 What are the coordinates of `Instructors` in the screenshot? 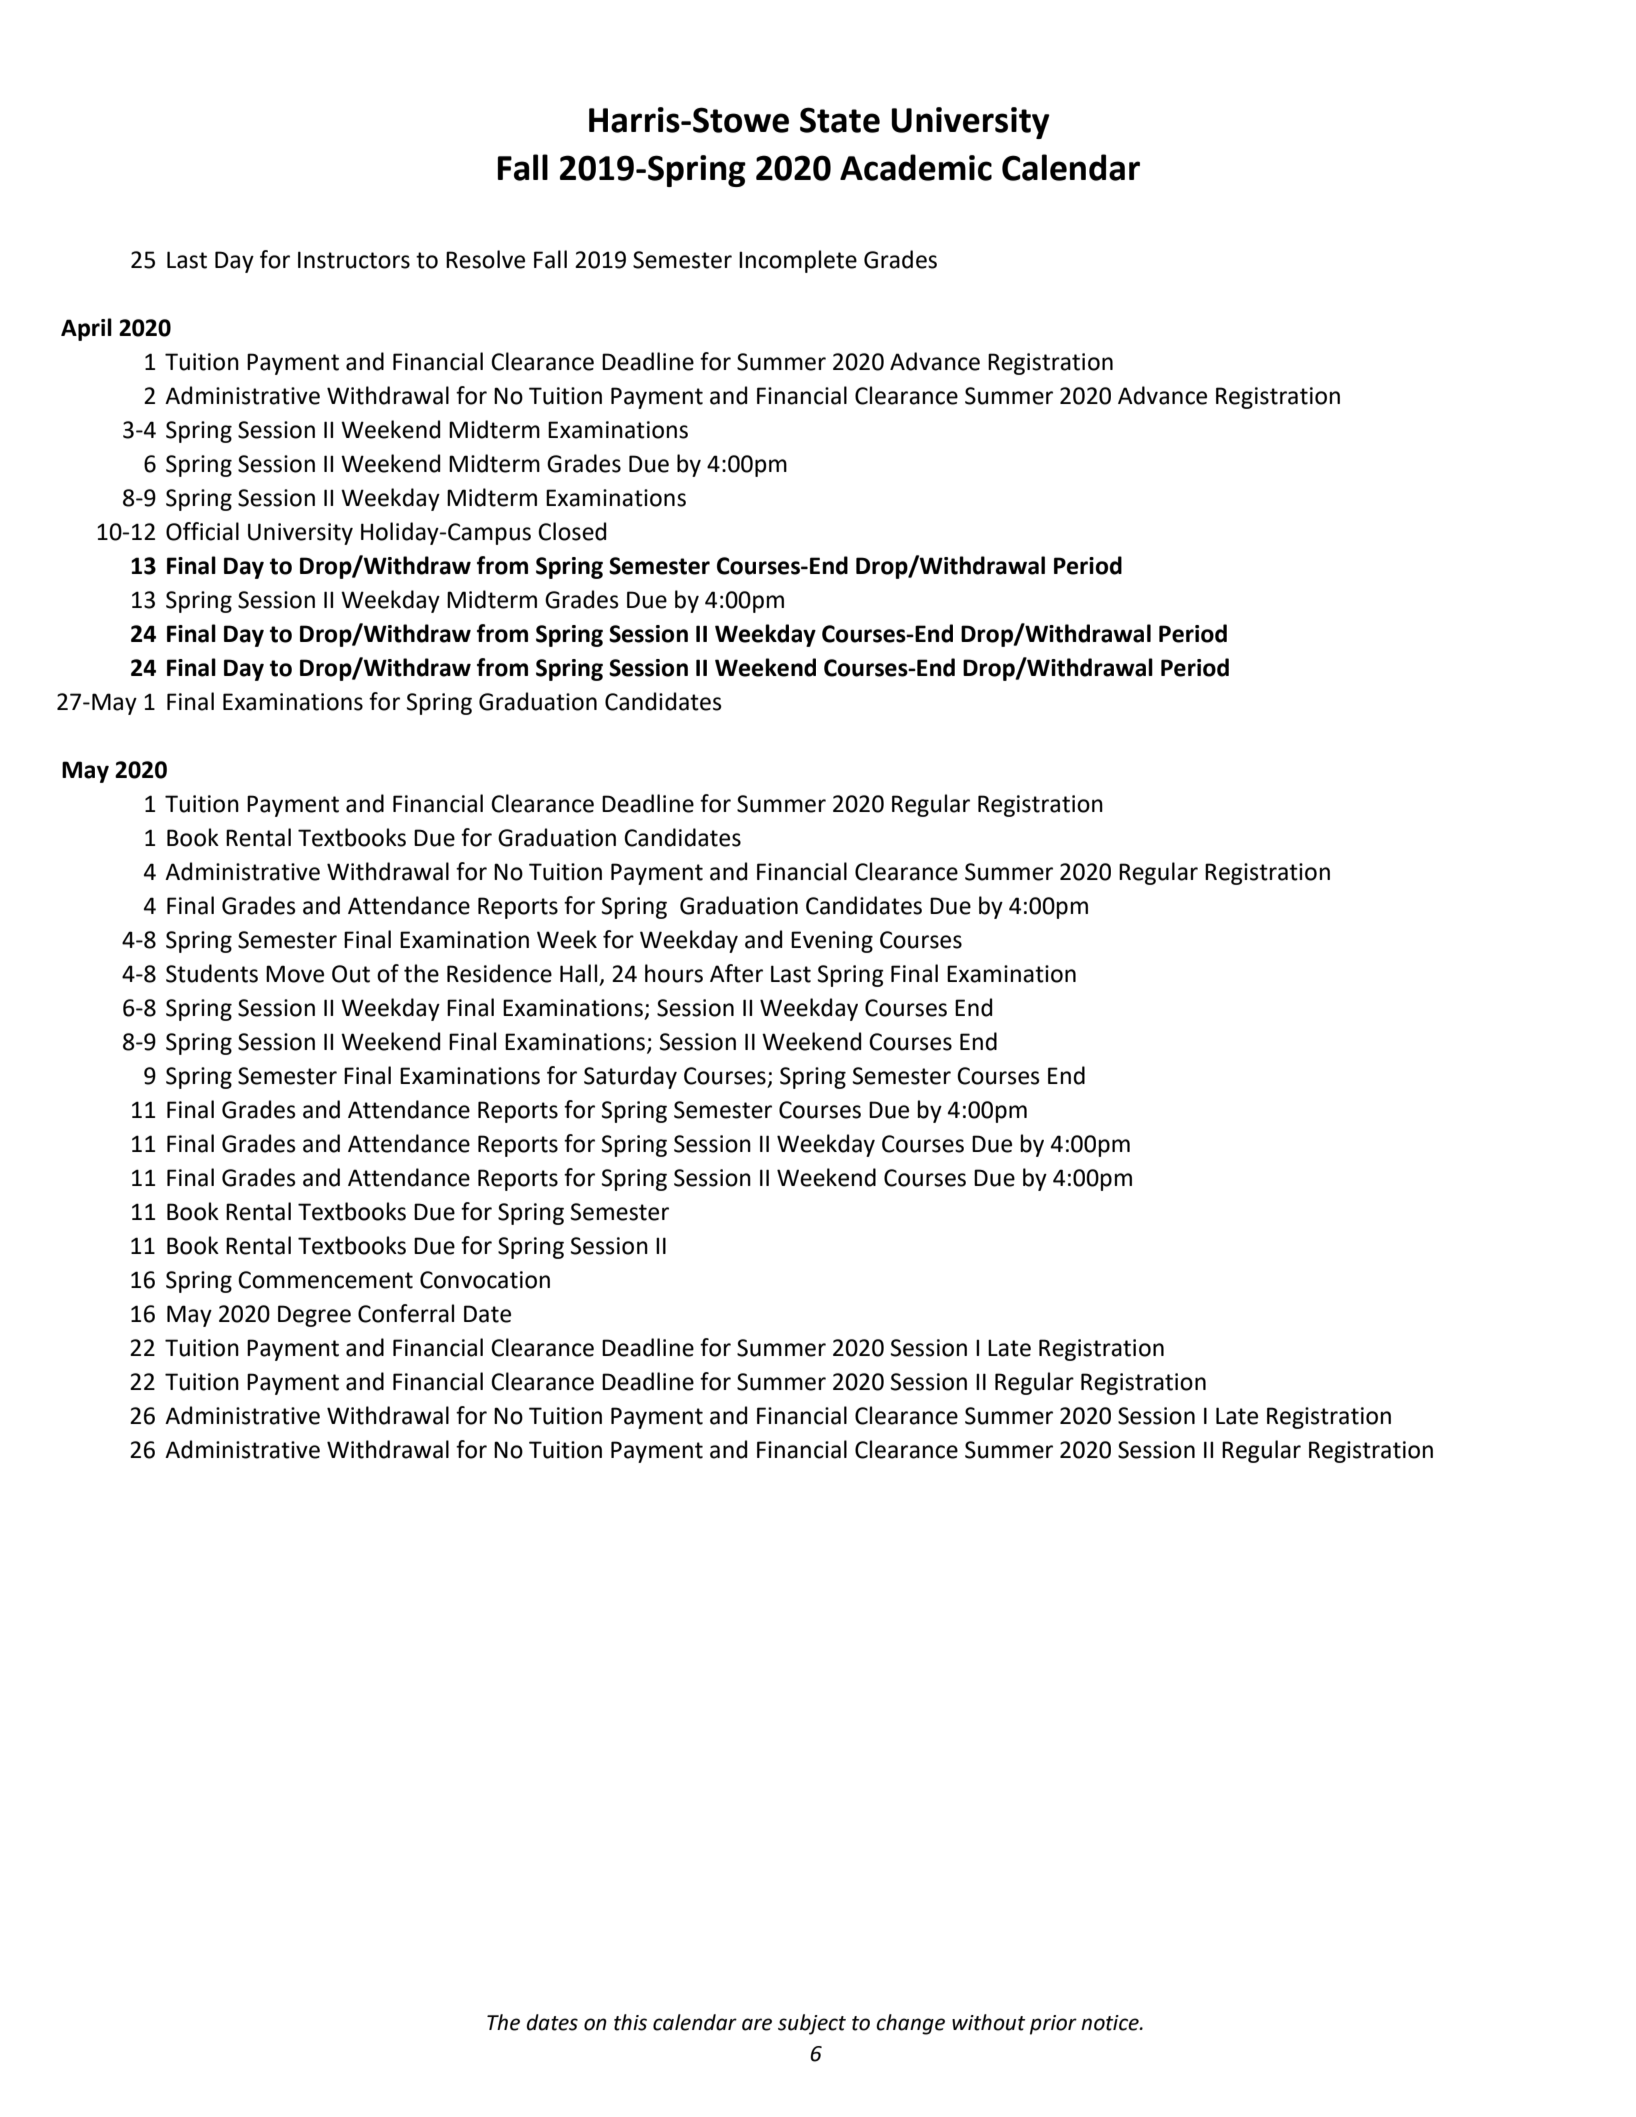 It's located at (354, 260).
